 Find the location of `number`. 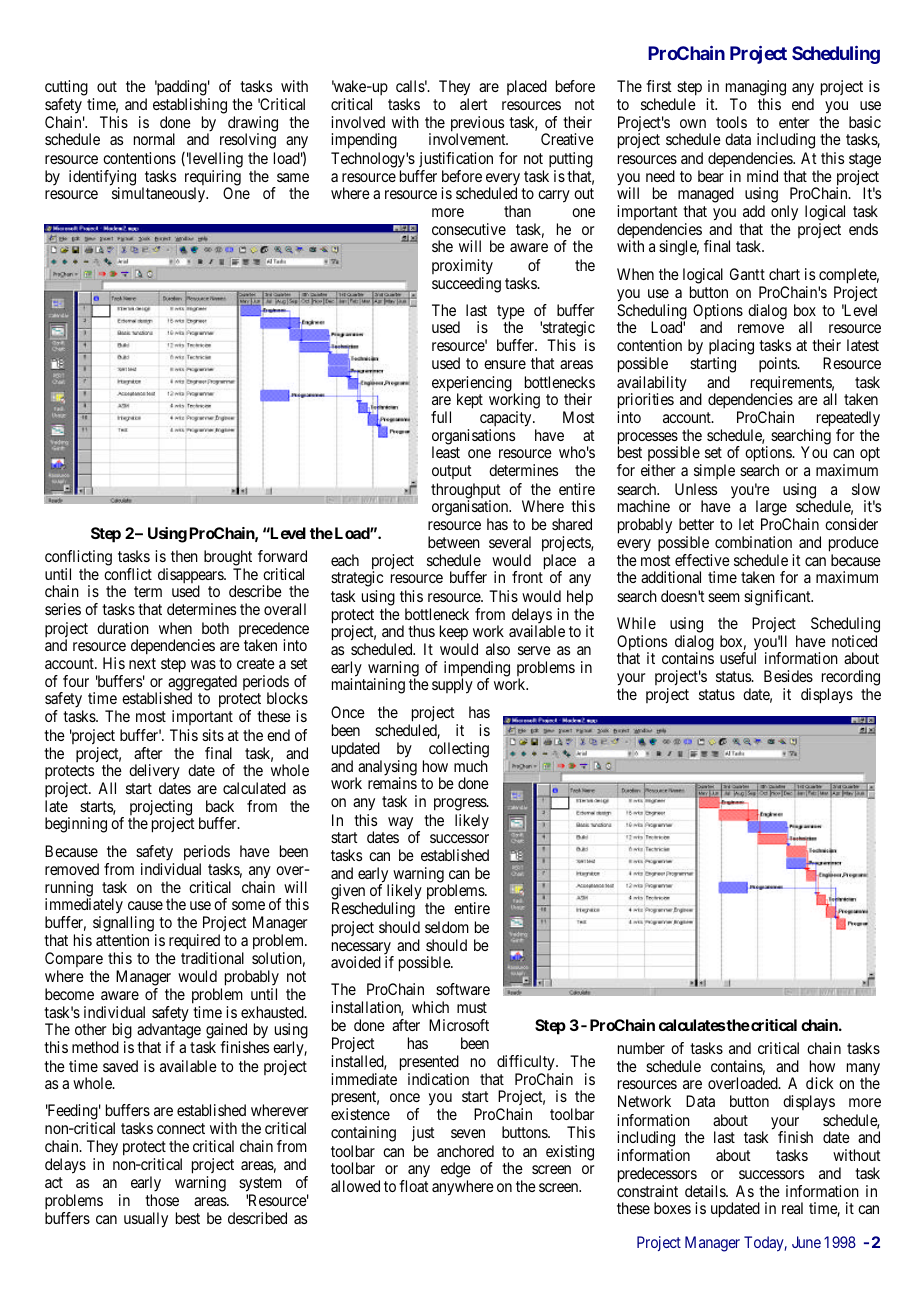

number is located at coordinates (641, 1048).
